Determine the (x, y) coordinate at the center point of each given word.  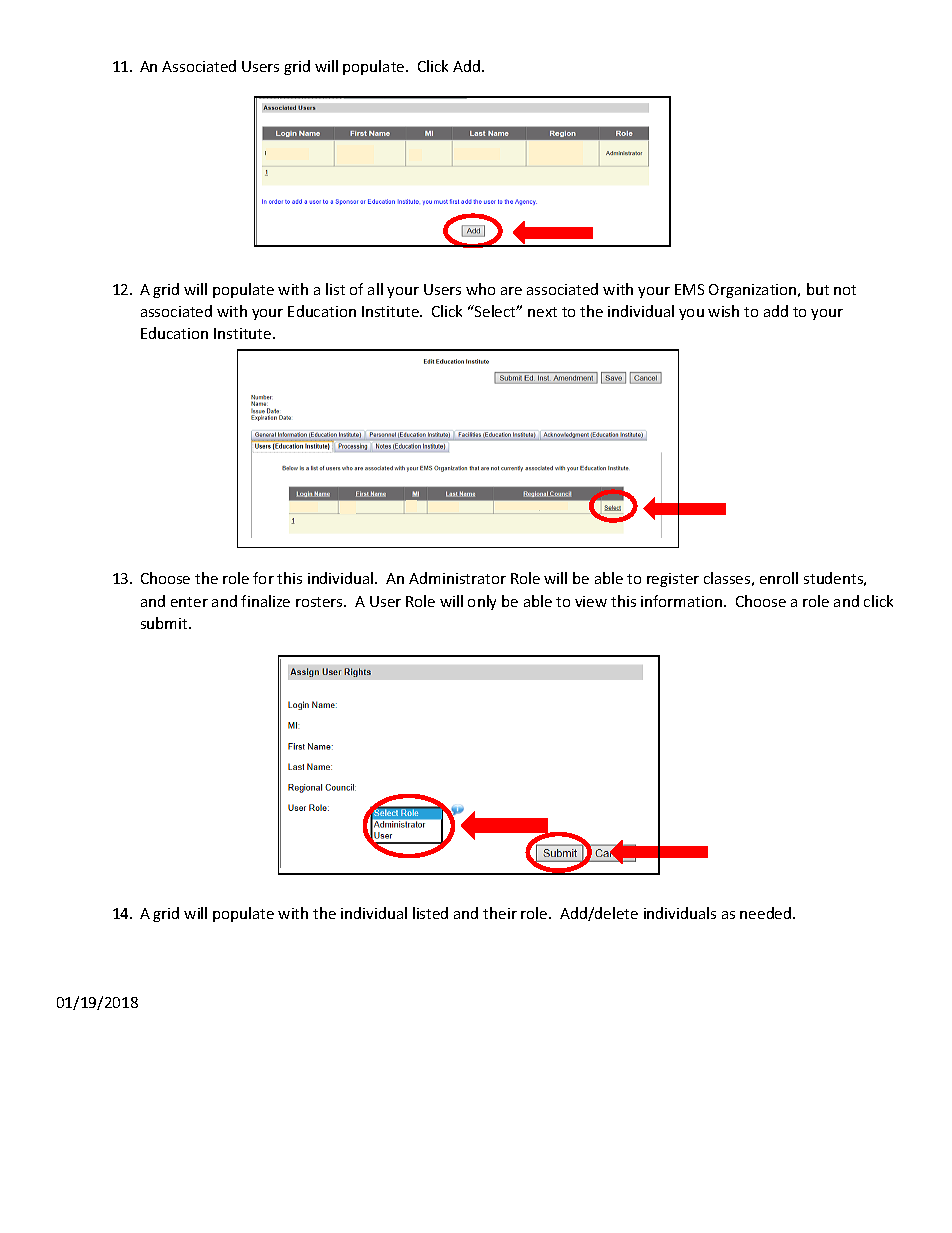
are (511, 291)
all (375, 289)
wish (723, 311)
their (500, 913)
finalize (265, 601)
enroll (779, 578)
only (482, 602)
